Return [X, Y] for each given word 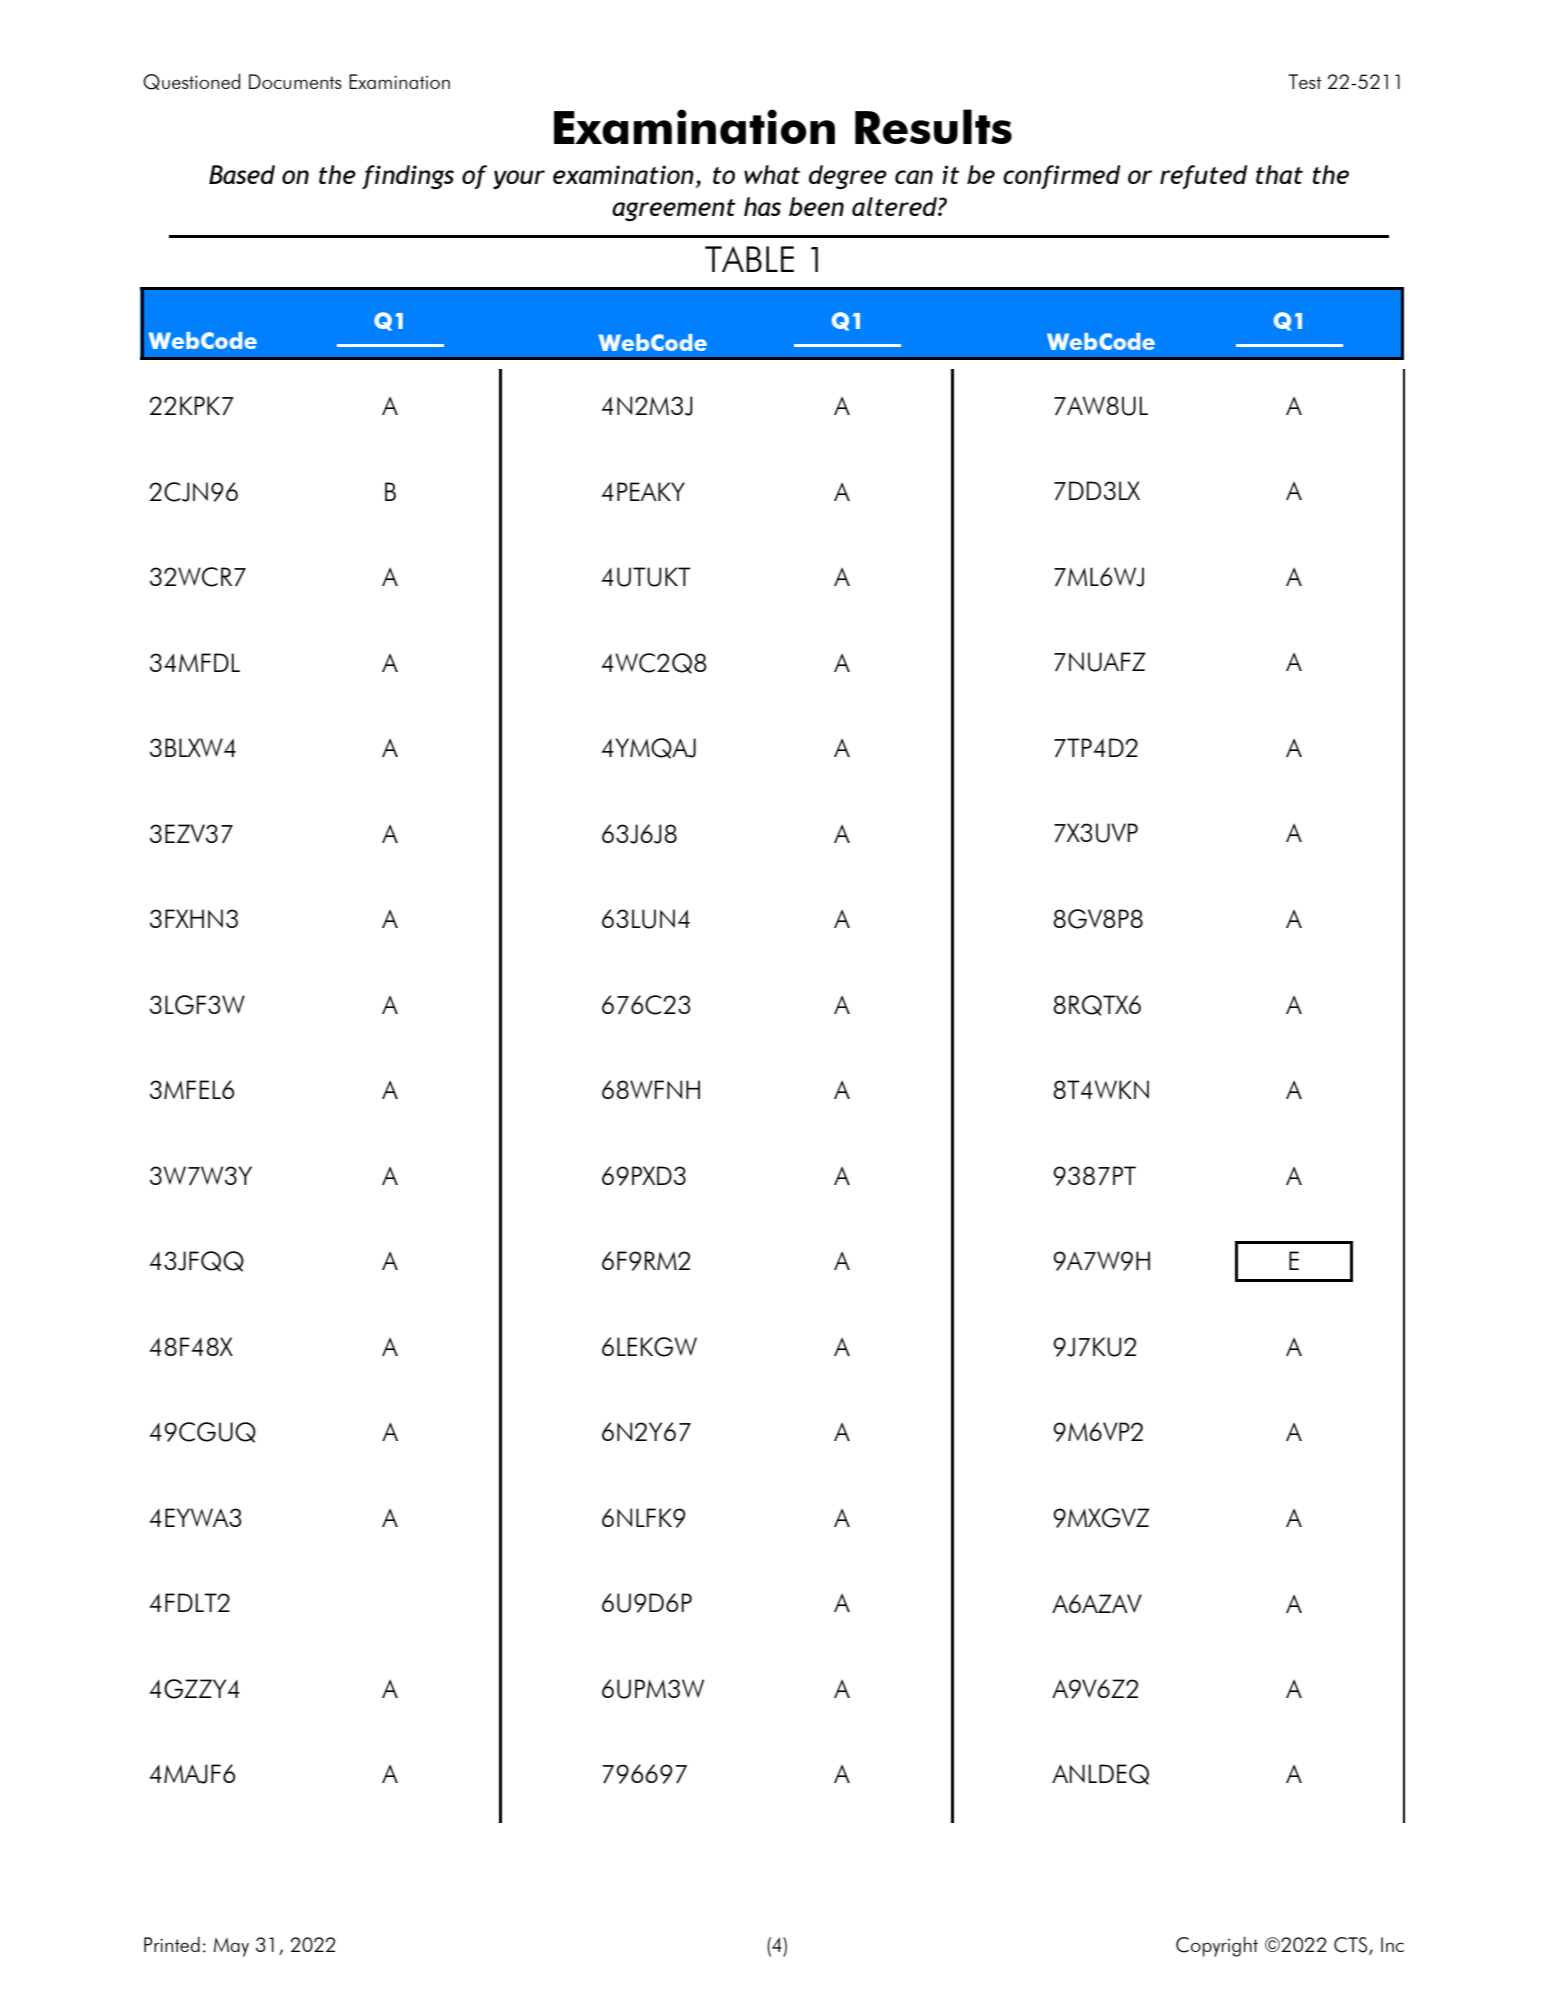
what [772, 174]
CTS [1352, 1946]
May [231, 1947]
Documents [295, 81]
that [1279, 174]
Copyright [1217, 1946]
